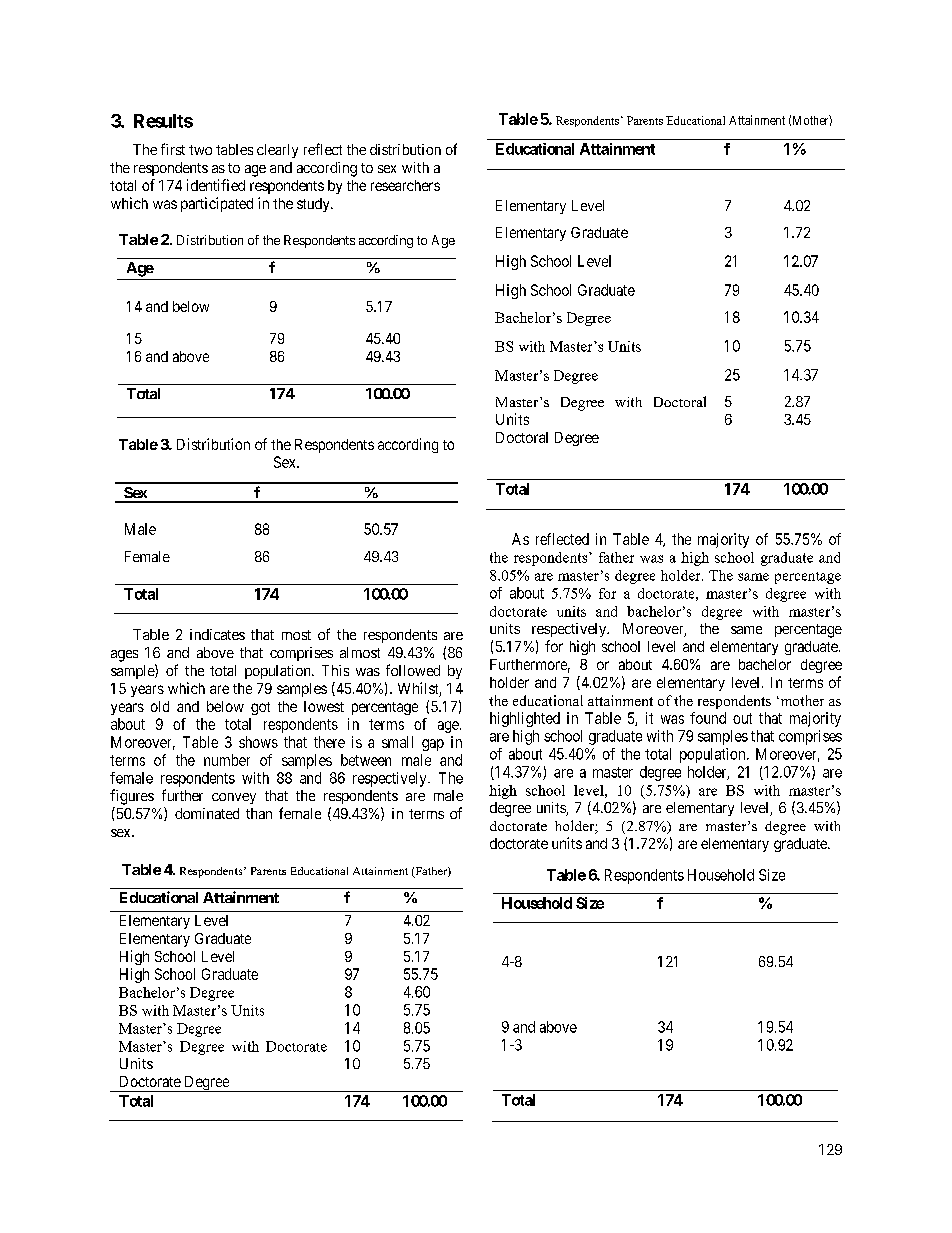 The width and height of the screenshot is (952, 1233). Describe the element at coordinates (366, 760) in the screenshot. I see `between` at that location.
